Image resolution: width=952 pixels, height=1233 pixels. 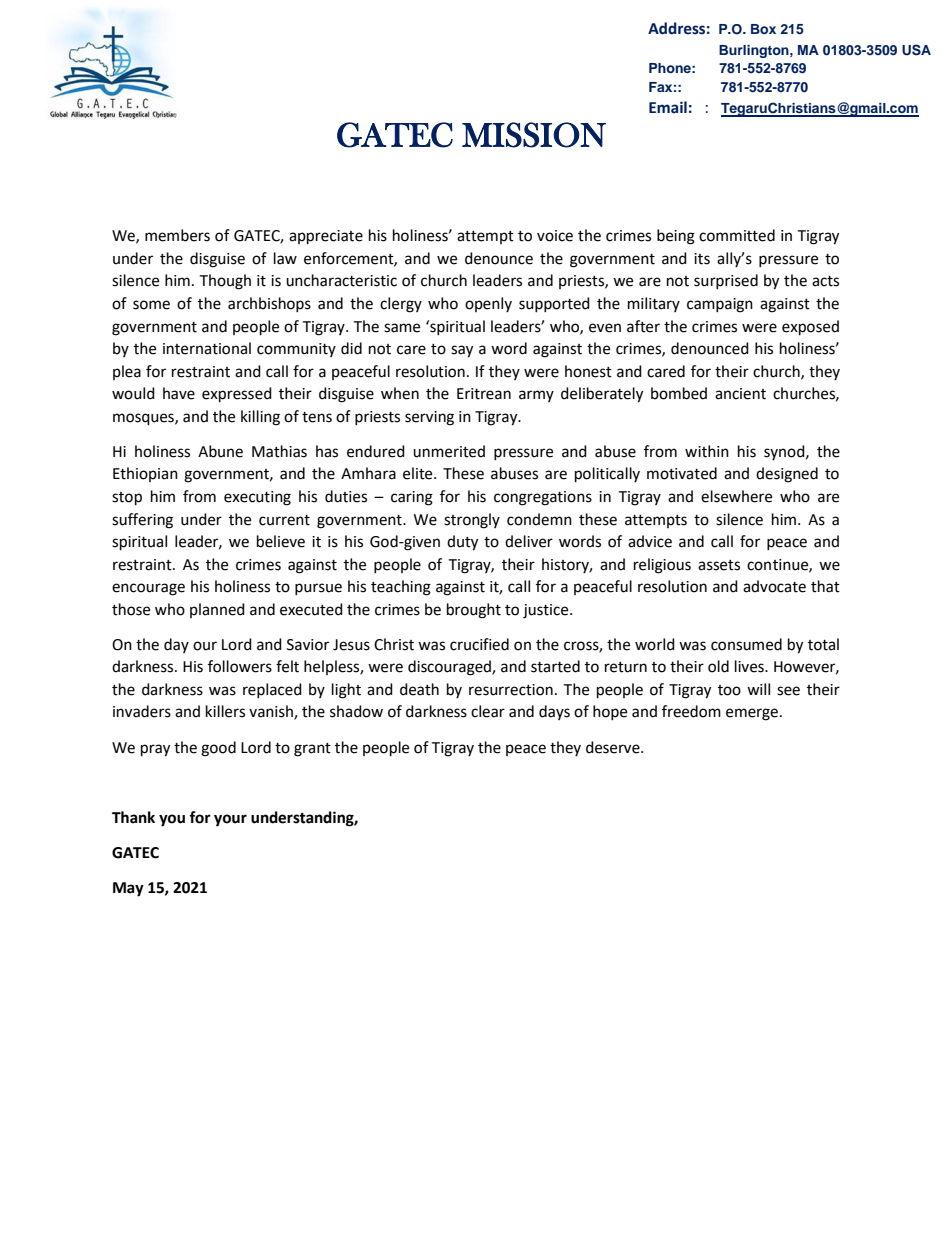 I want to click on voice, so click(x=555, y=236).
